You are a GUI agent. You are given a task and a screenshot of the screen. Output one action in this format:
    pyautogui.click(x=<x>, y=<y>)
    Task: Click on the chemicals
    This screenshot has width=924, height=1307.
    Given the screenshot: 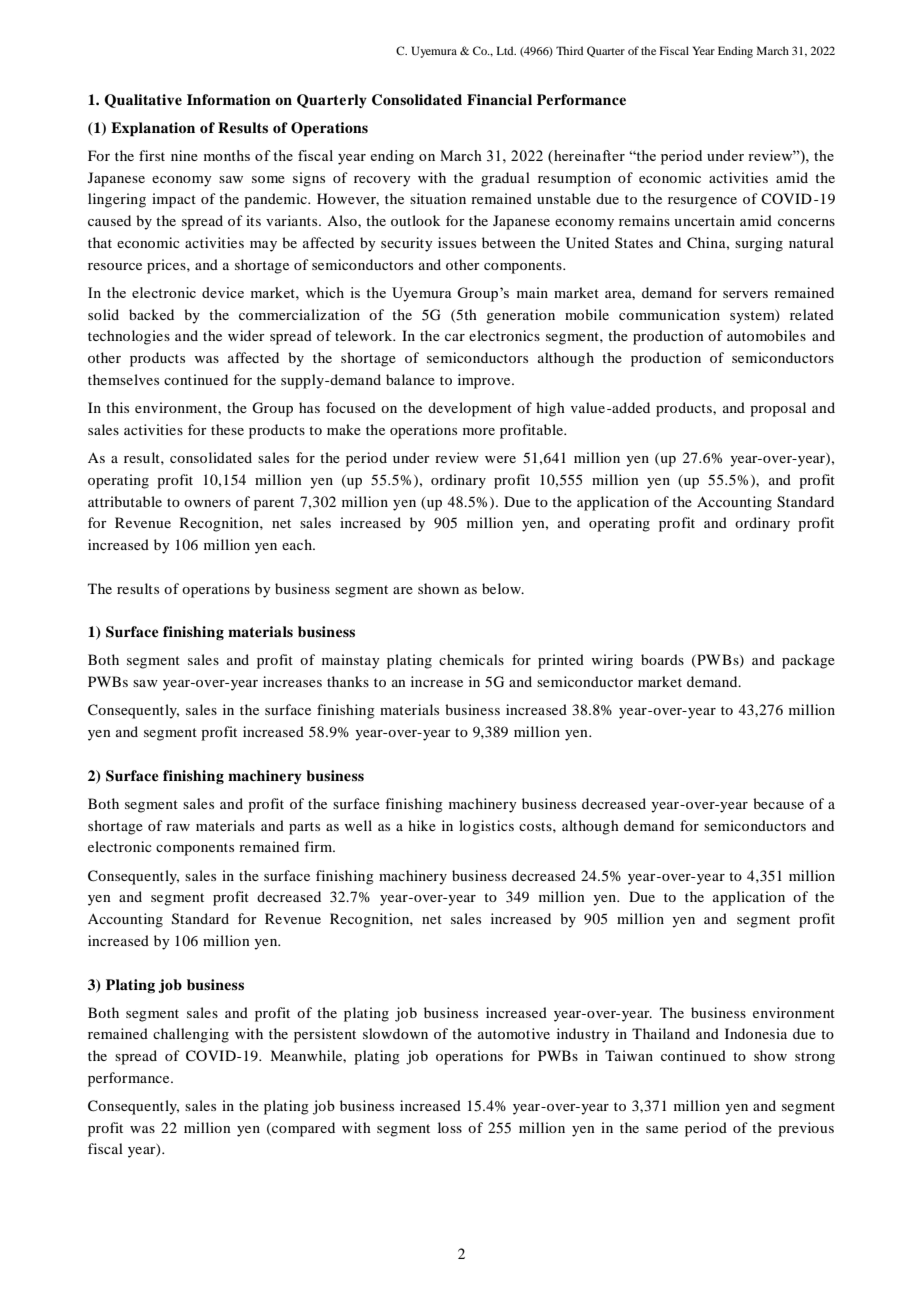 What is the action you would take?
    pyautogui.click(x=471, y=659)
